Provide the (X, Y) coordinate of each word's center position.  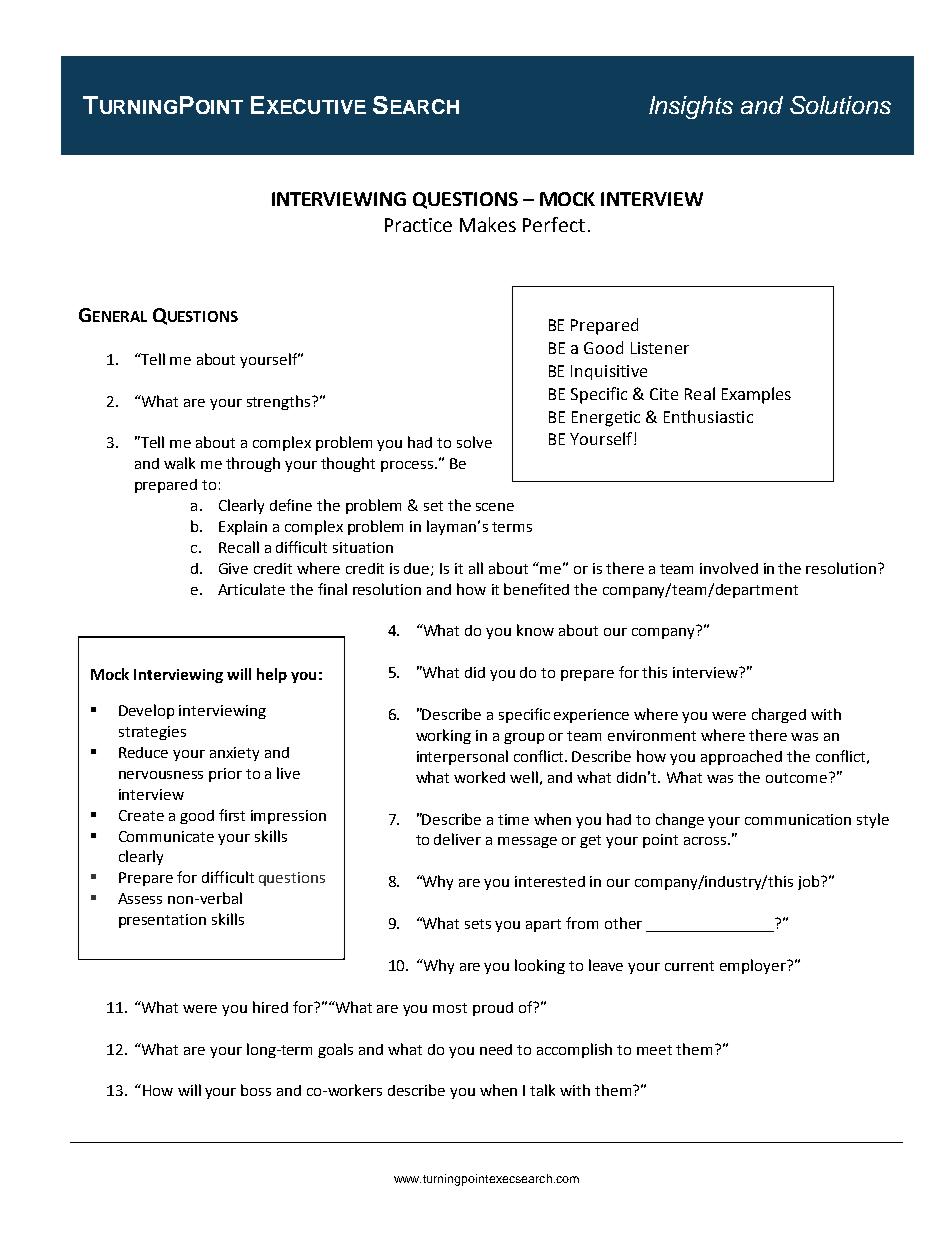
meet (654, 1050)
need (496, 1049)
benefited (536, 589)
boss (256, 1090)
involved (729, 568)
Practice (418, 225)
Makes (488, 224)
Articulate (251, 589)
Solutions (840, 105)
